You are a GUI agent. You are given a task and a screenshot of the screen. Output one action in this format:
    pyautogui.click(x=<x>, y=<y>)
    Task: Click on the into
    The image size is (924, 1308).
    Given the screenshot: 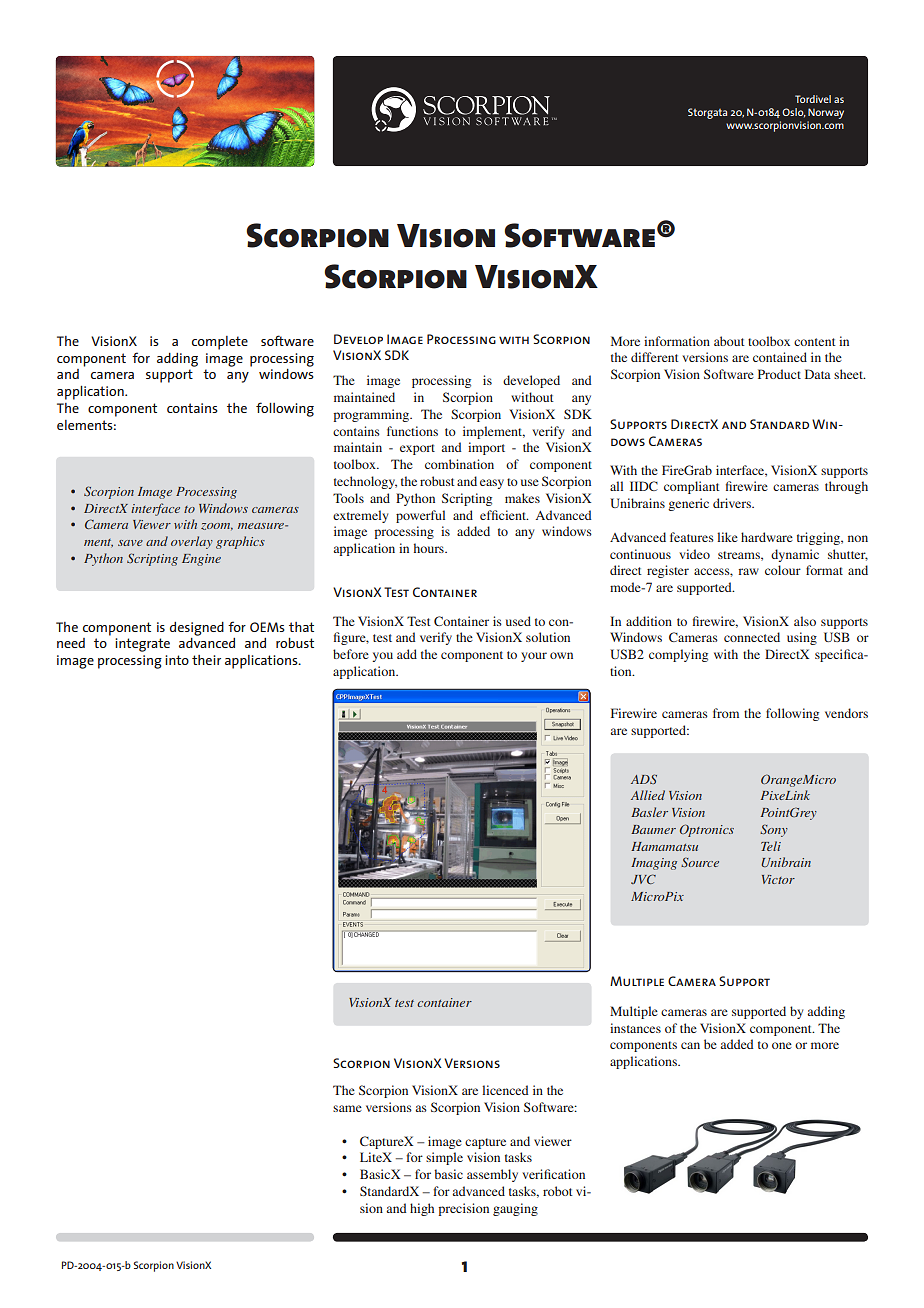 What is the action you would take?
    pyautogui.click(x=177, y=660)
